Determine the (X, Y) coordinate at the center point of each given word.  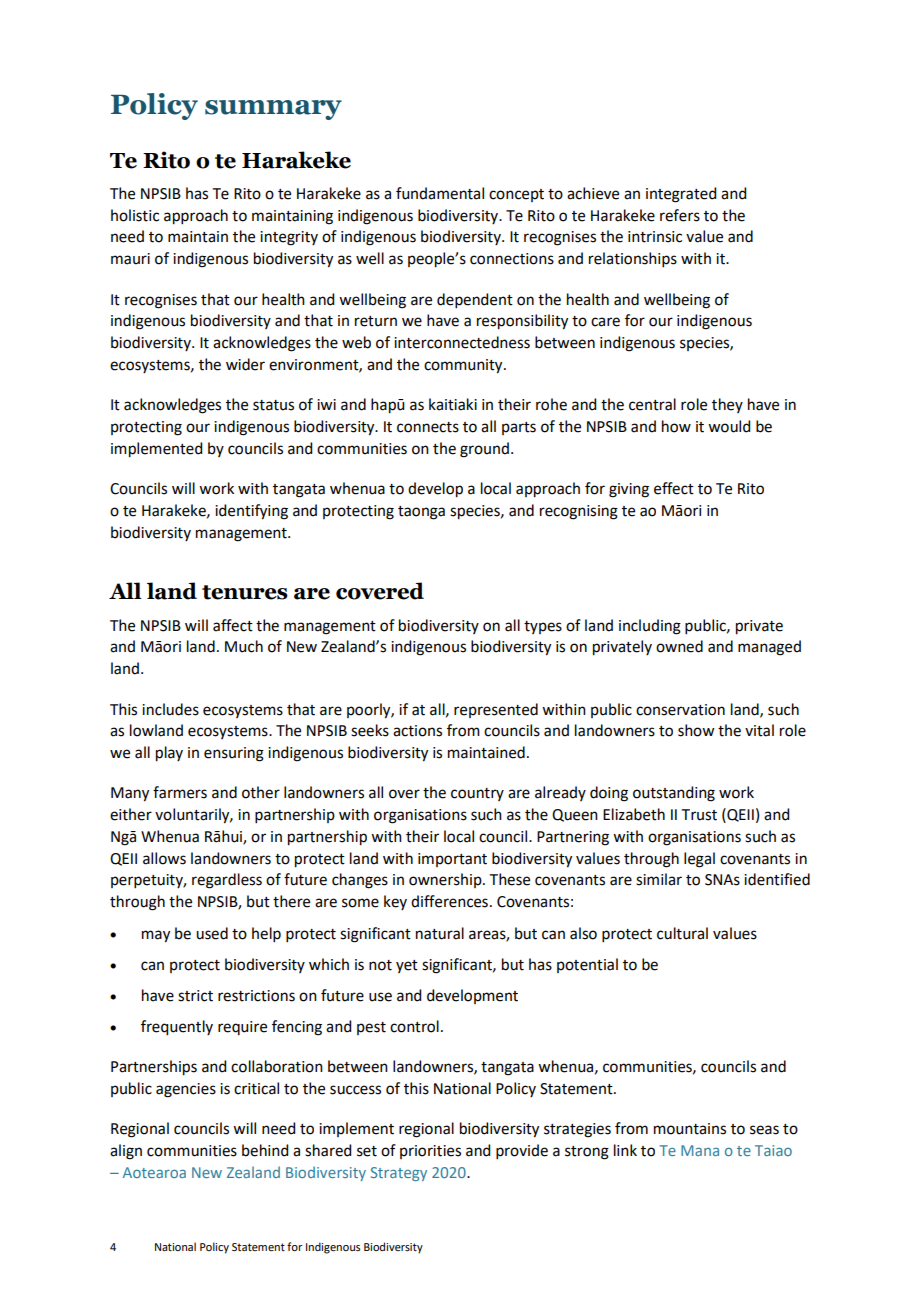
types (543, 627)
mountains (690, 1129)
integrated (681, 195)
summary (273, 110)
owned (679, 646)
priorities (430, 1152)
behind (265, 1150)
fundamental (440, 193)
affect (233, 625)
